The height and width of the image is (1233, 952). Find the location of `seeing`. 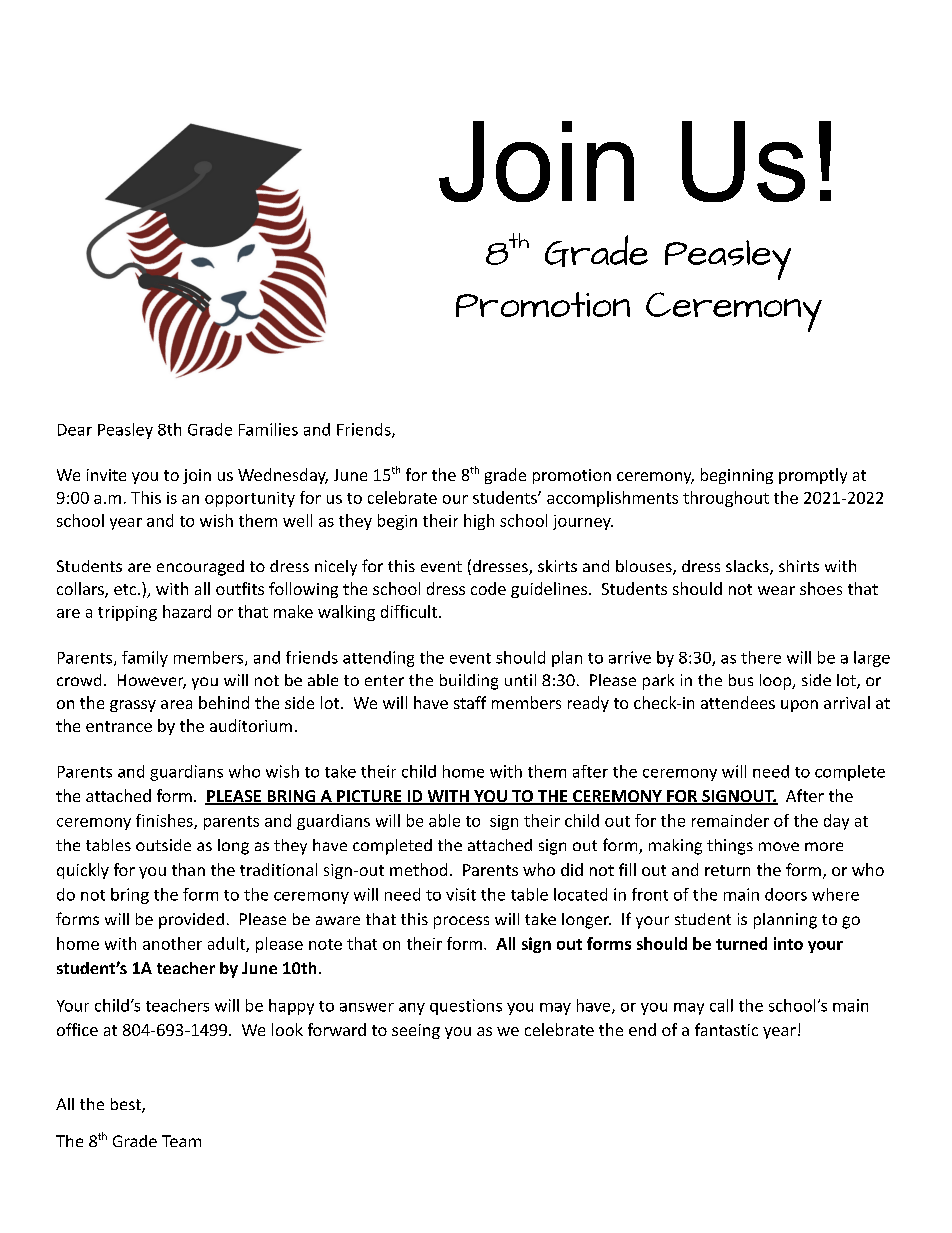

seeing is located at coordinates (416, 1031).
